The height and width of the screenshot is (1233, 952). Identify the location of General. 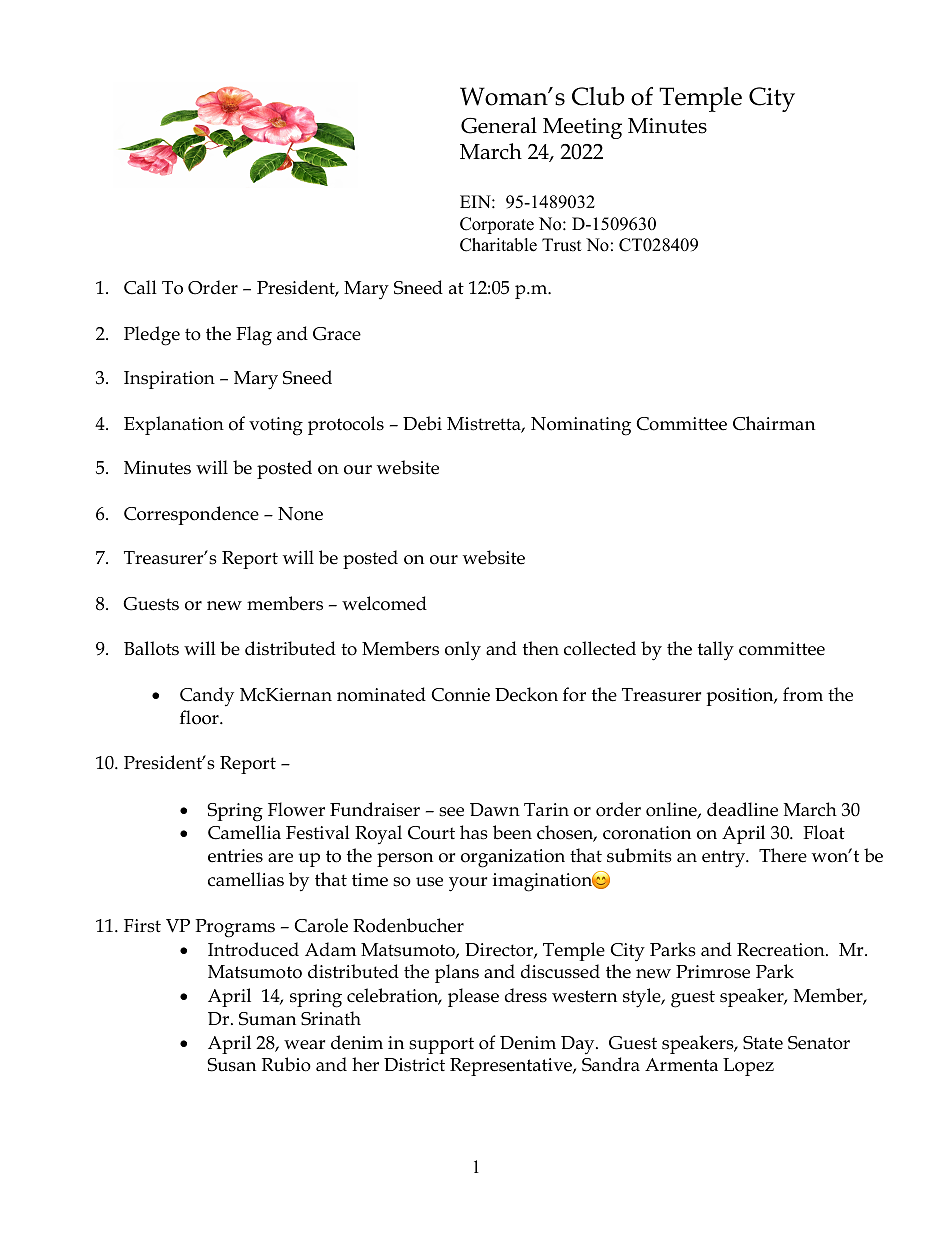
(499, 125).
